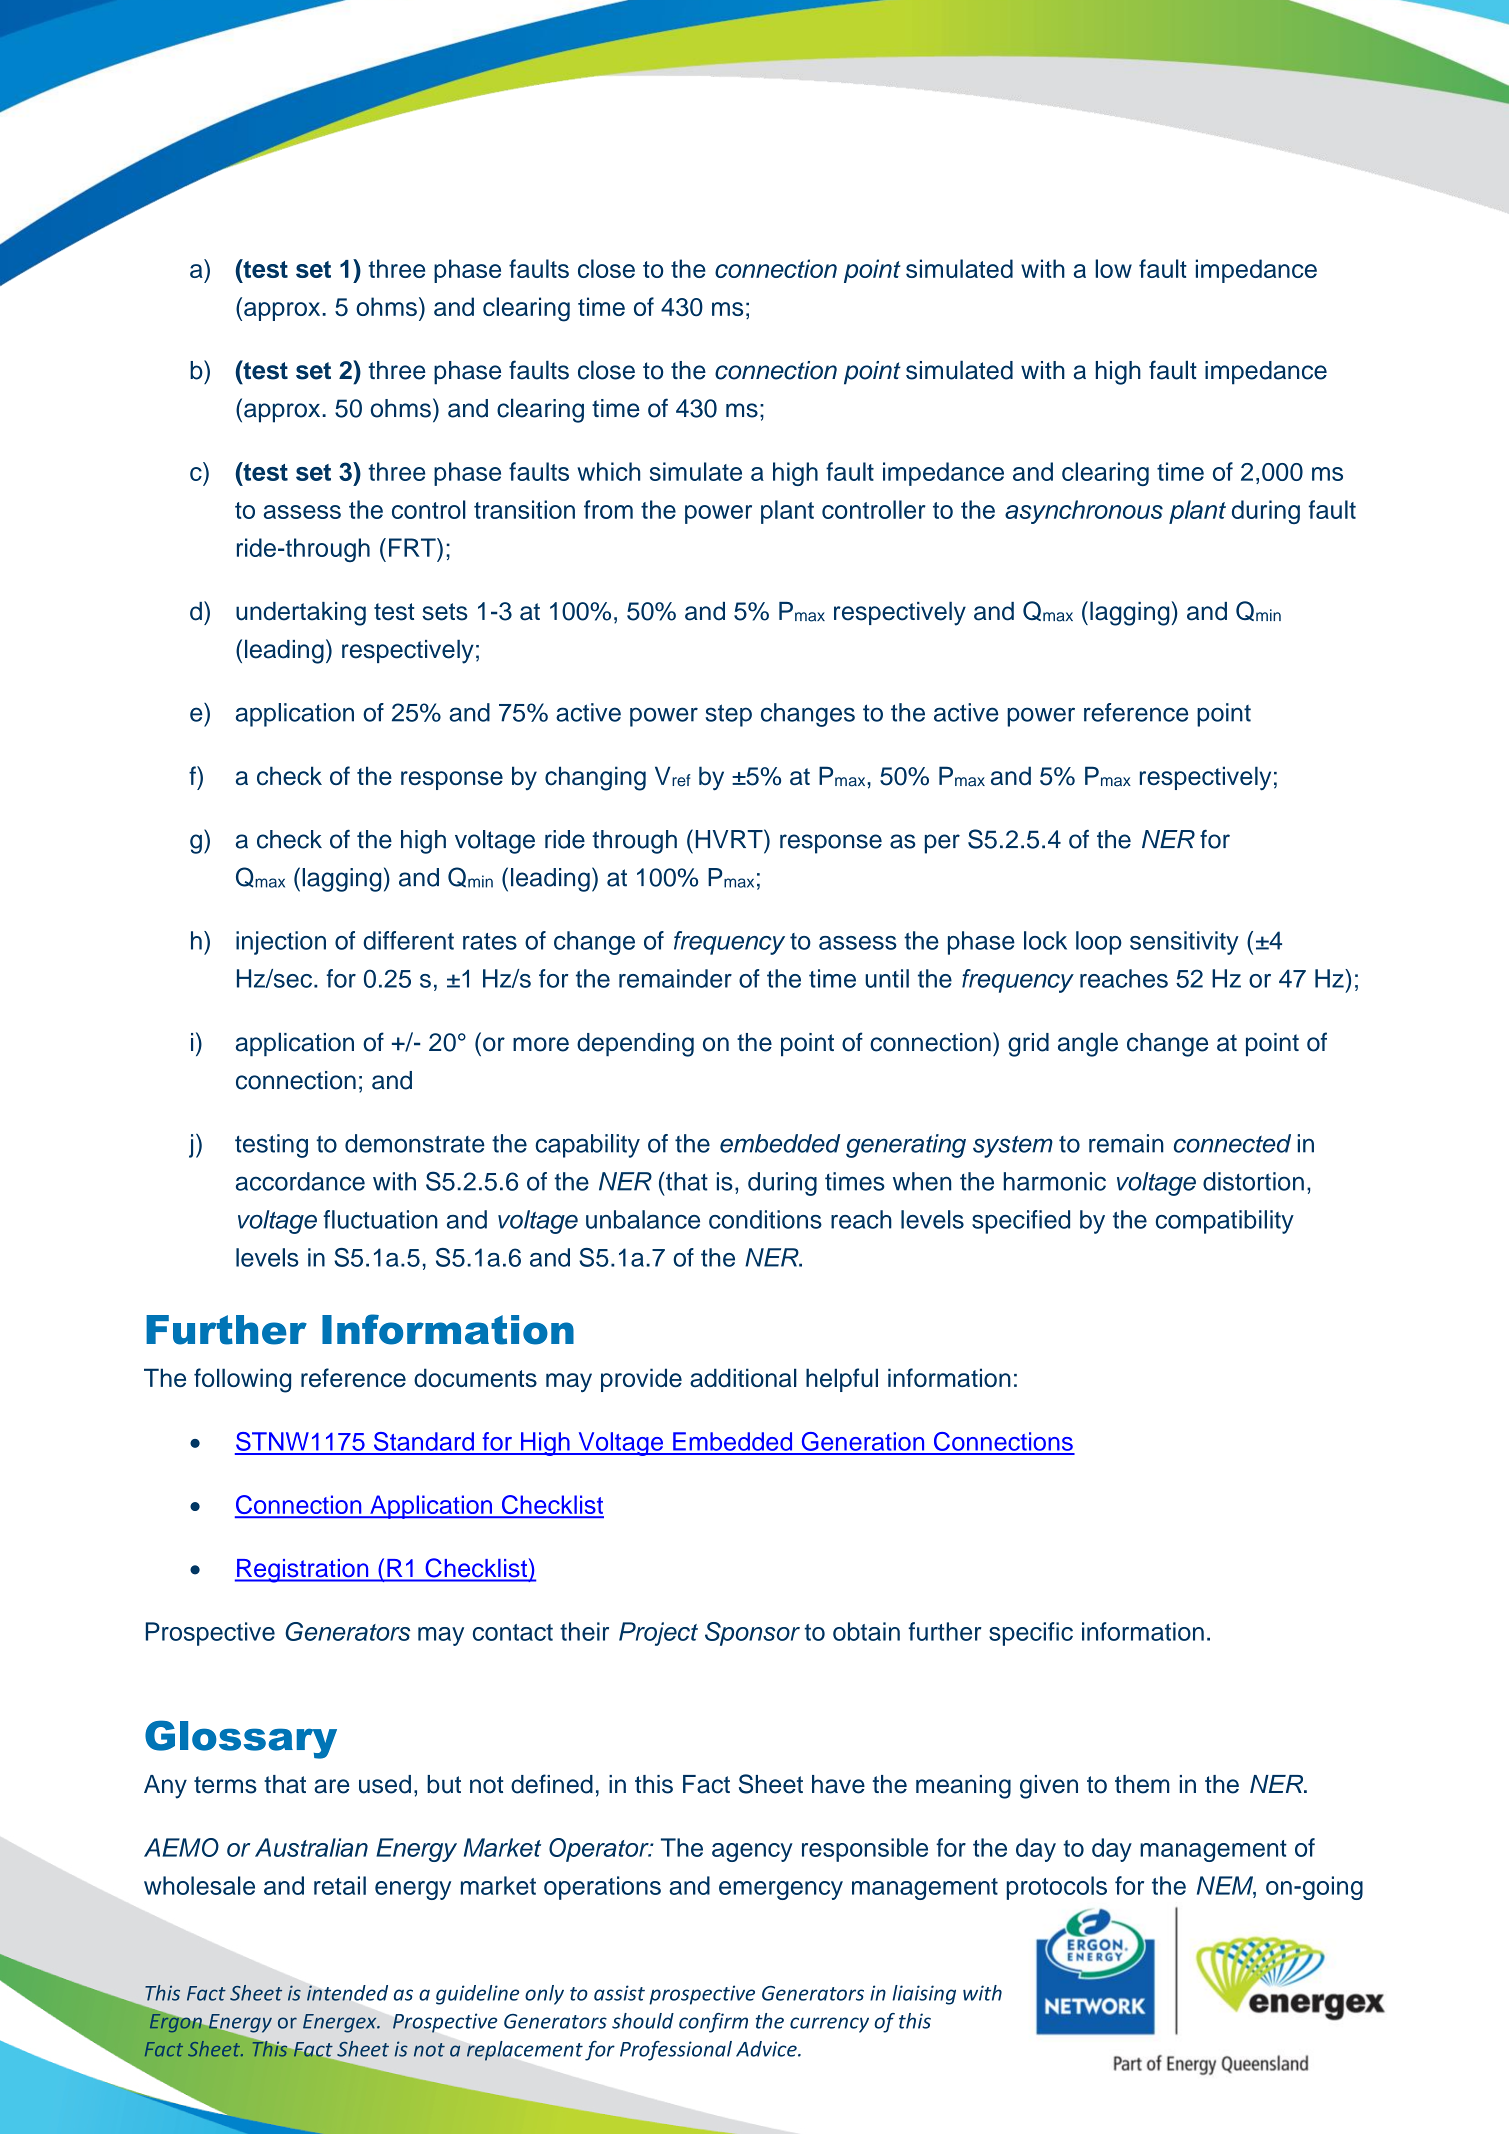  What do you see at coordinates (1031, 1634) in the document?
I see `specific` at bounding box center [1031, 1634].
